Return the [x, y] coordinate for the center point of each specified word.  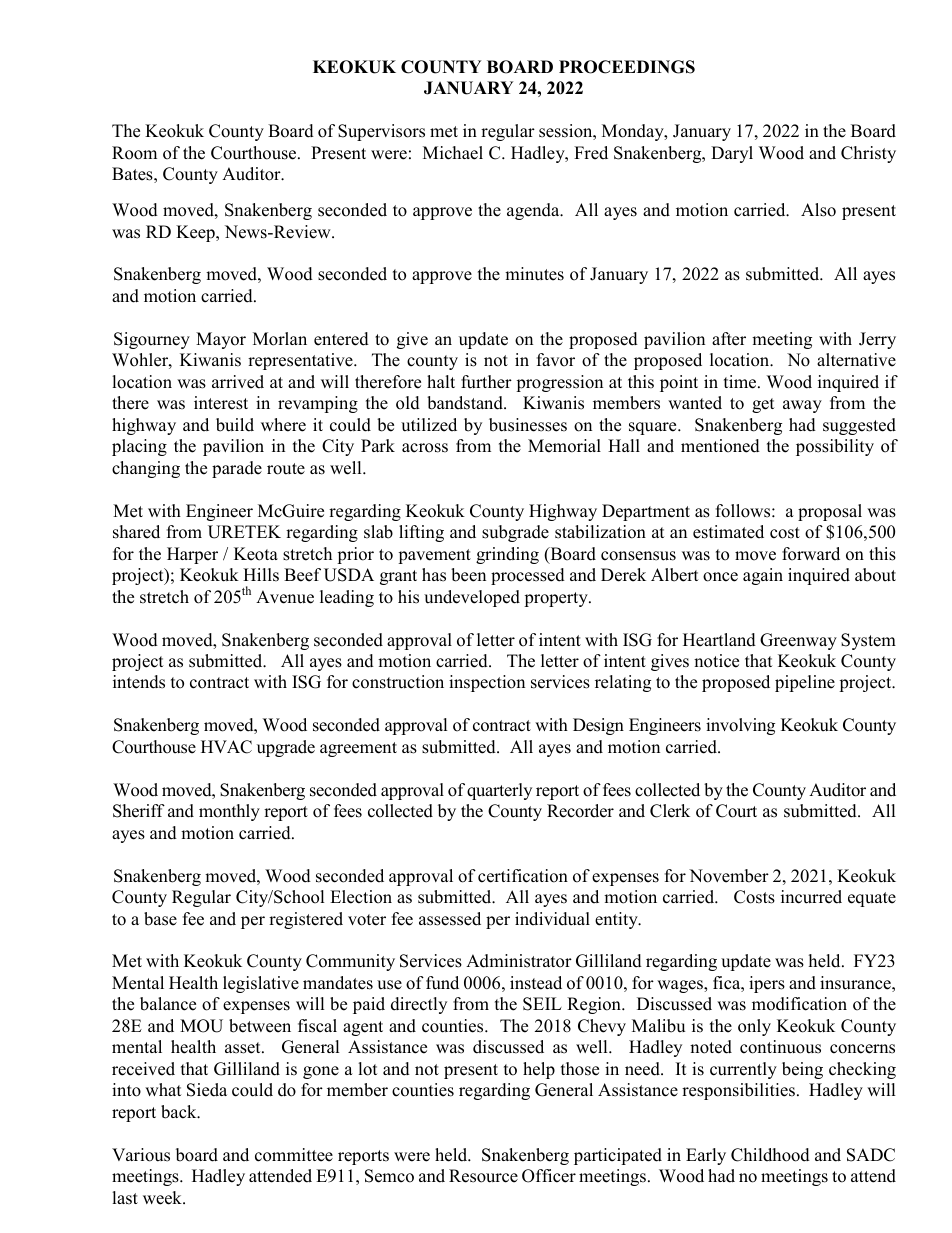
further [486, 382]
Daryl [732, 154]
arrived [238, 382]
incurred [811, 897]
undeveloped [472, 598]
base [160, 919]
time [741, 382]
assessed [450, 919]
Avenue [285, 597]
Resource [483, 1176]
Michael [453, 153]
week [163, 1198]
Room [134, 153]
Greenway [798, 641]
